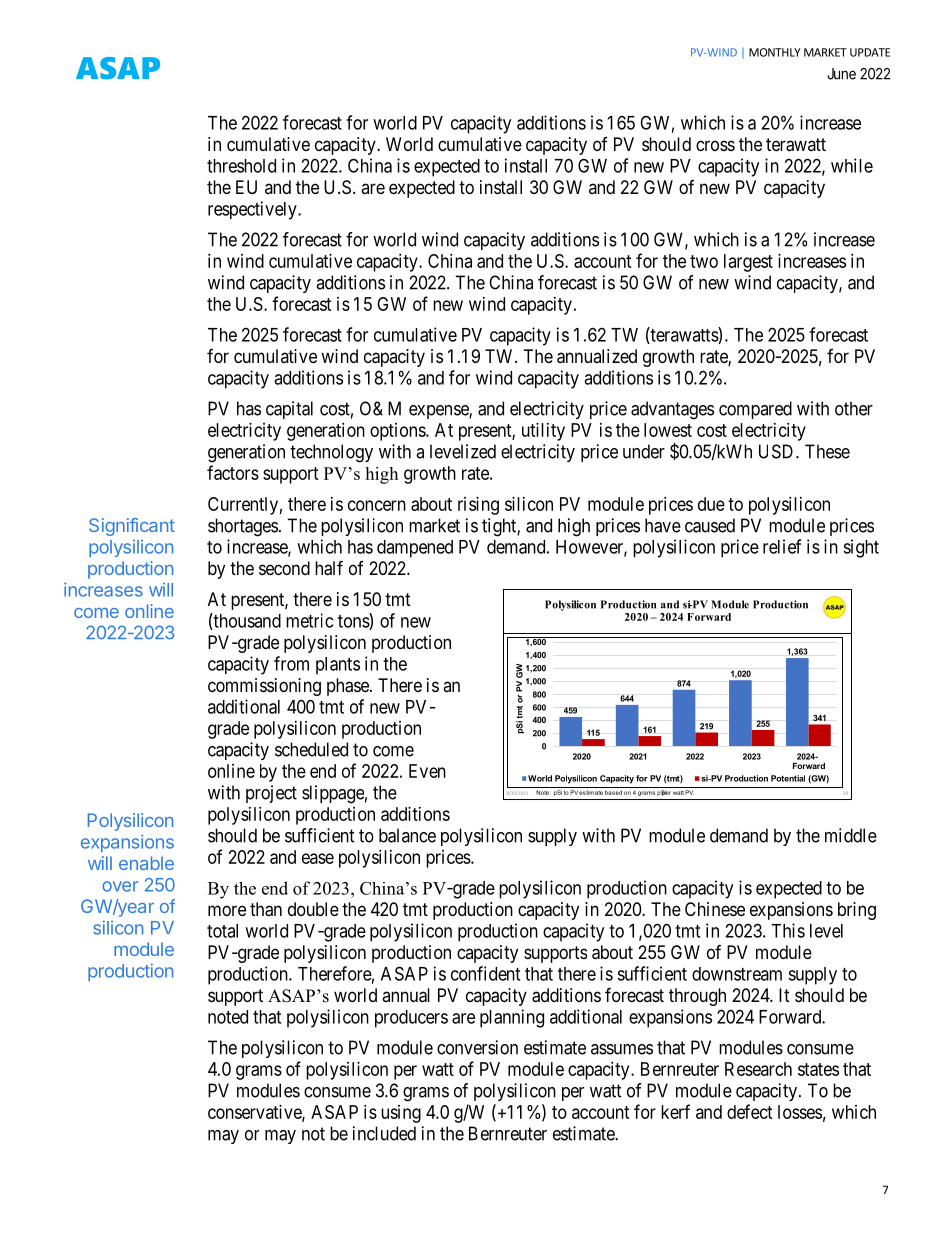 This screenshot has height=1233, width=952. I want to click on noted, so click(228, 1017).
